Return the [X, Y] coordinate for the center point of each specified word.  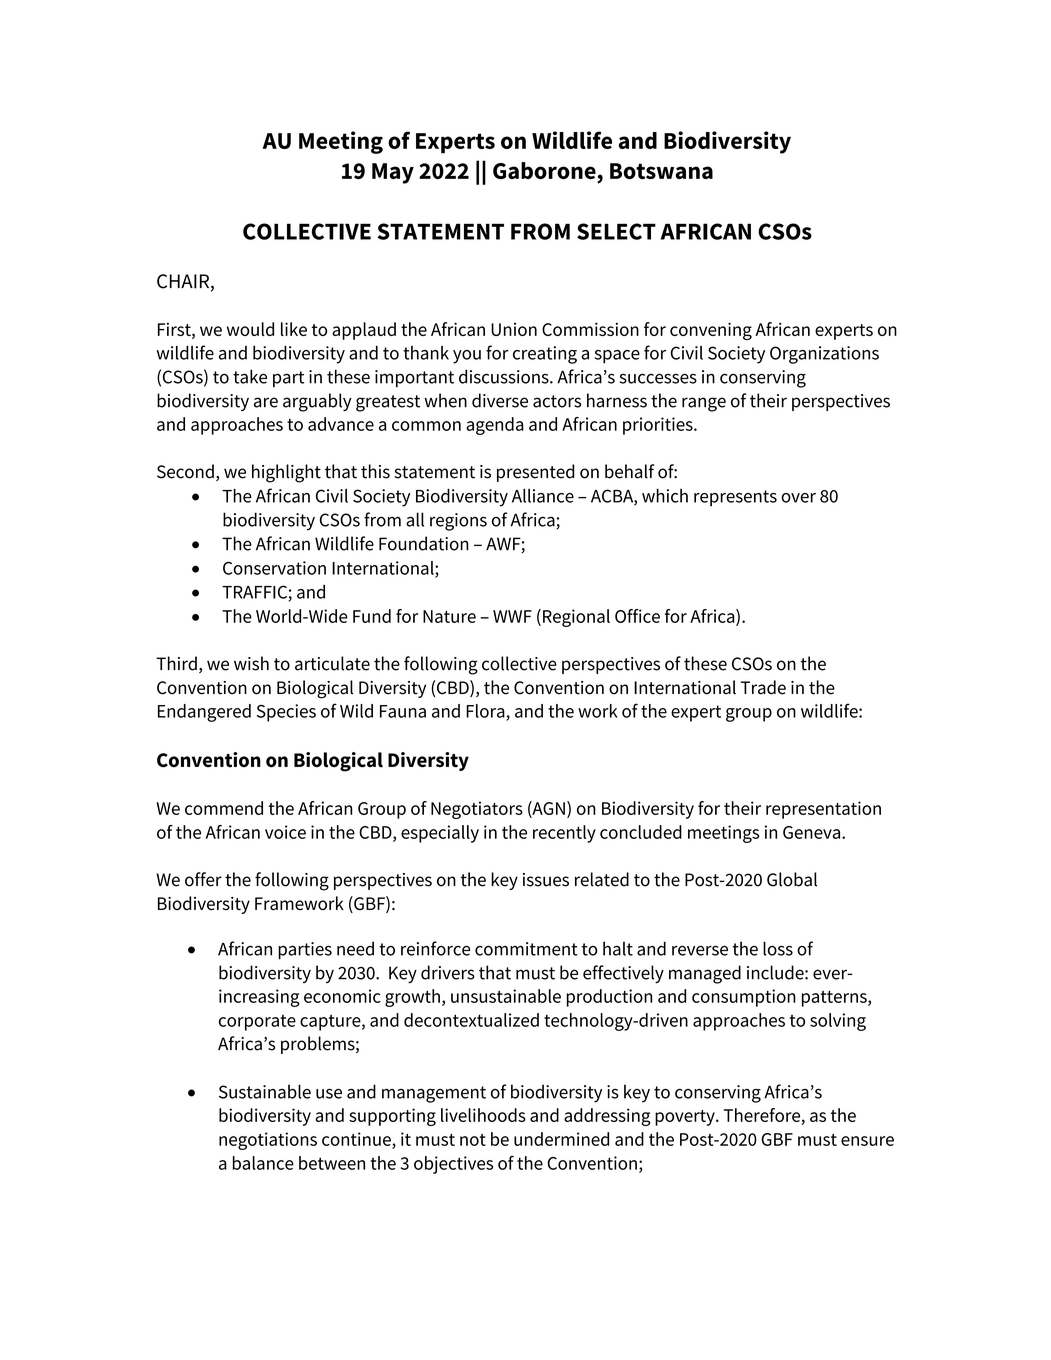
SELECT [616, 231]
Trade [763, 687]
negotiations [268, 1141]
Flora [485, 711]
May [393, 173]
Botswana [661, 171]
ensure [867, 1141]
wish [251, 663]
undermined [561, 1139]
